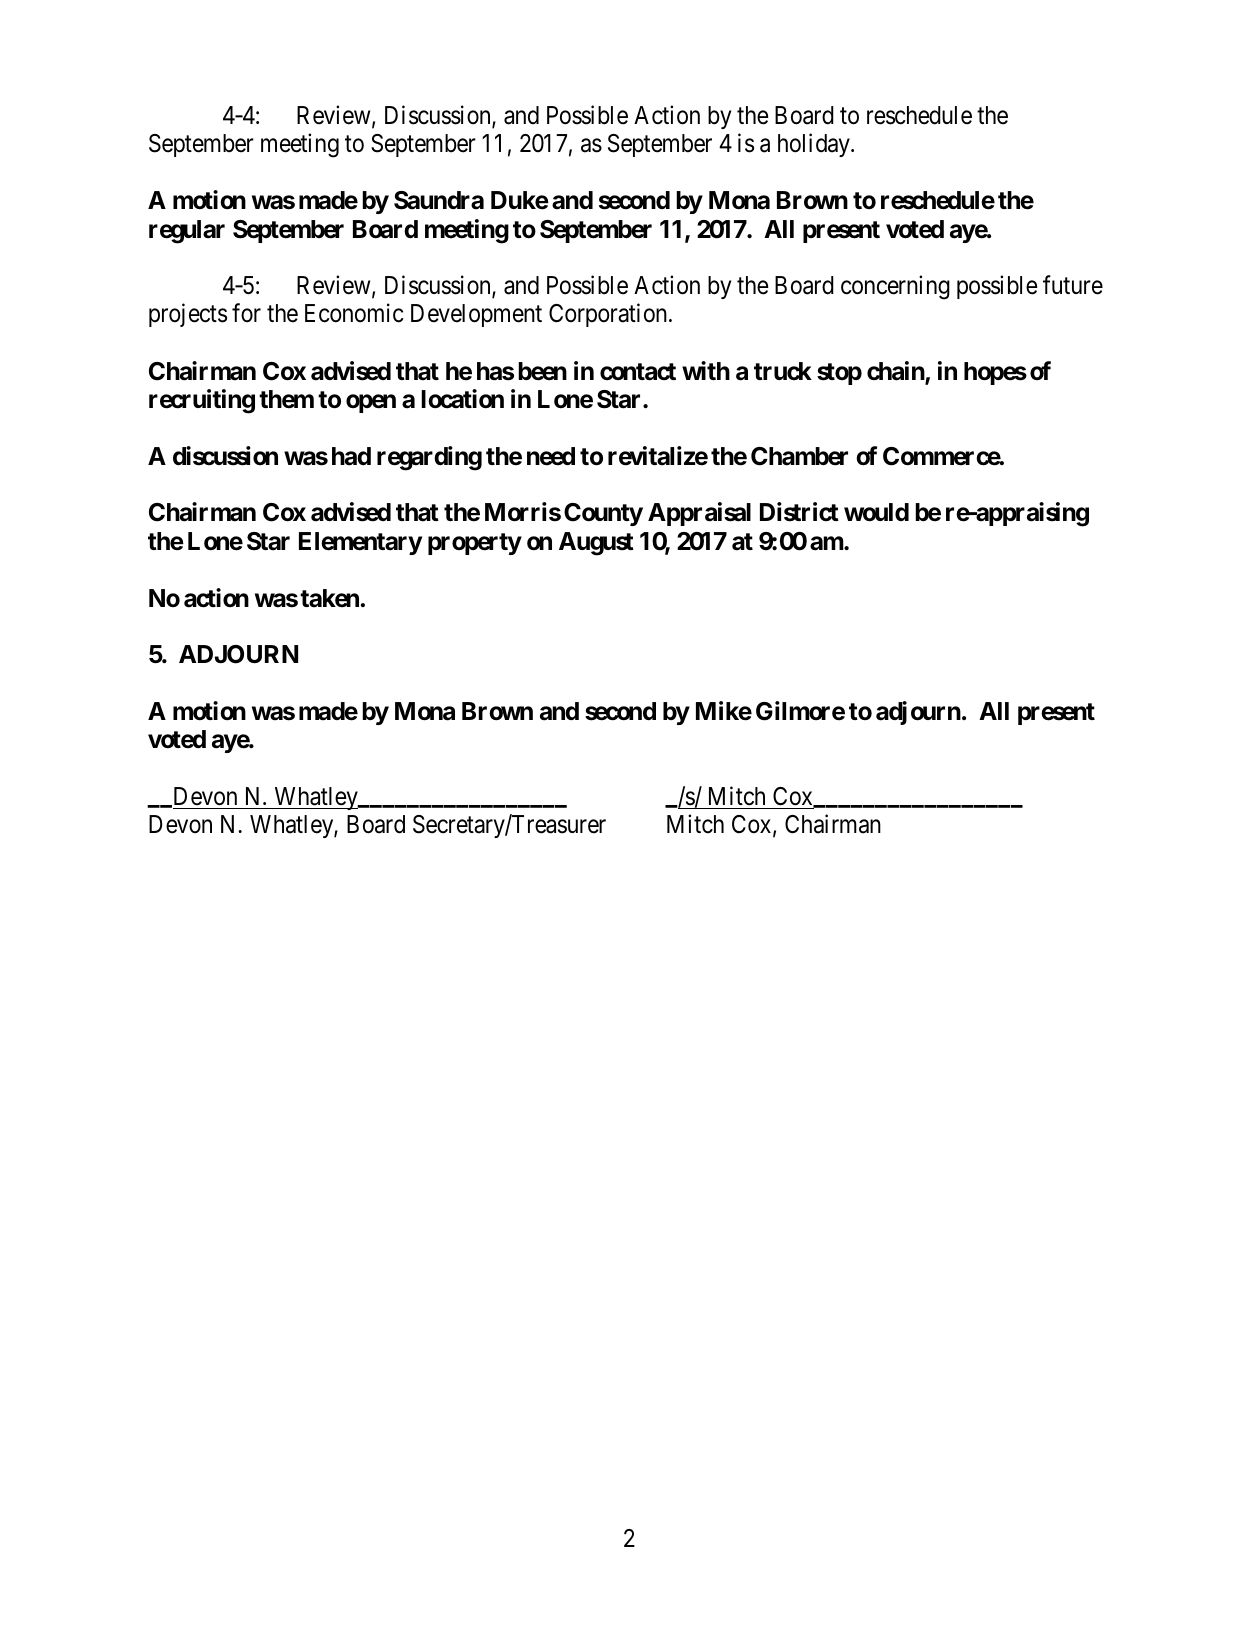 This screenshot has width=1257, height=1627. Describe the element at coordinates (286, 399) in the screenshot. I see `them` at that location.
